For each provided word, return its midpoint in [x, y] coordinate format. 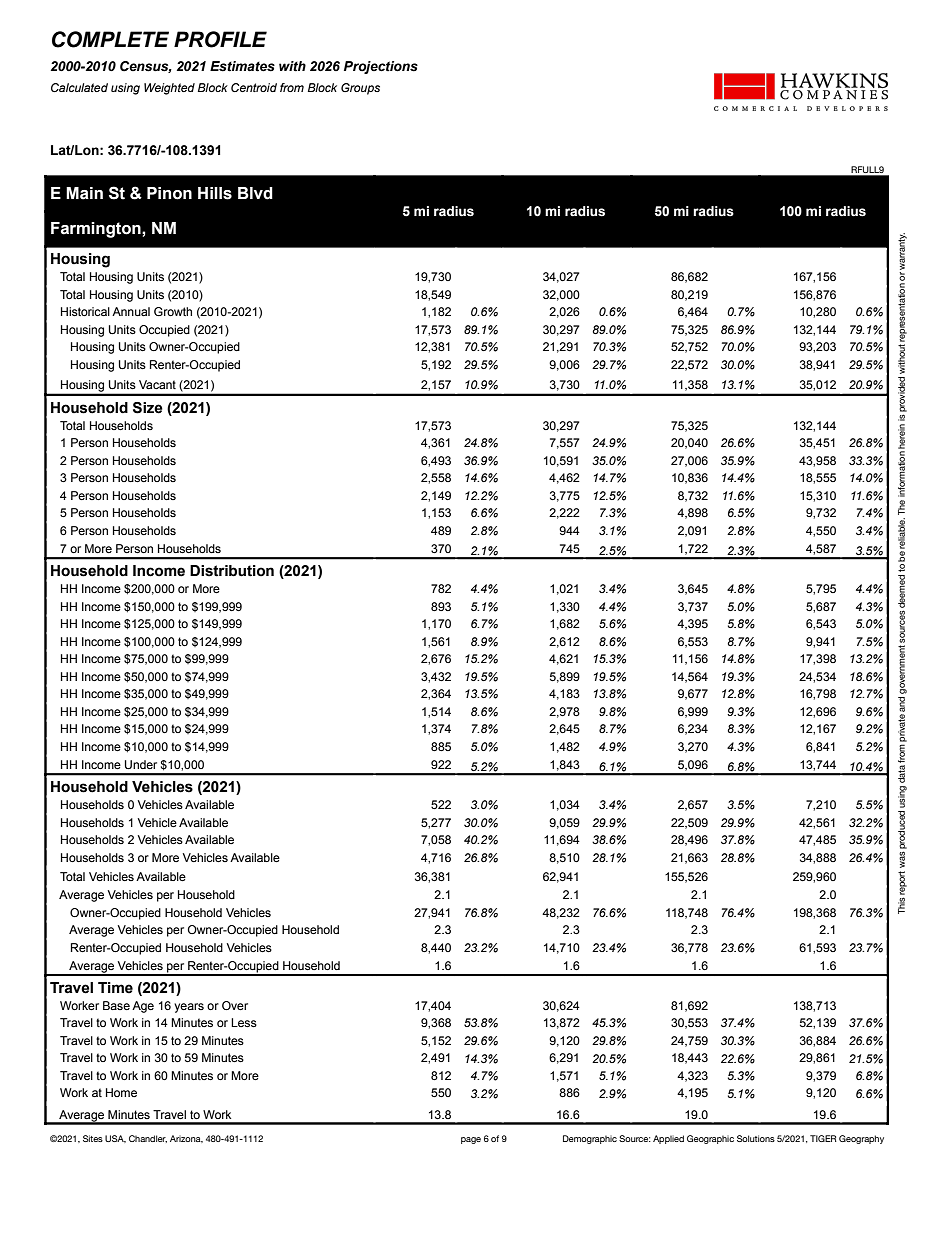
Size [148, 408]
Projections [381, 67]
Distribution [232, 571]
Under [141, 765]
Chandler [148, 1139]
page [471, 1140]
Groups [360, 89]
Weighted [169, 89]
